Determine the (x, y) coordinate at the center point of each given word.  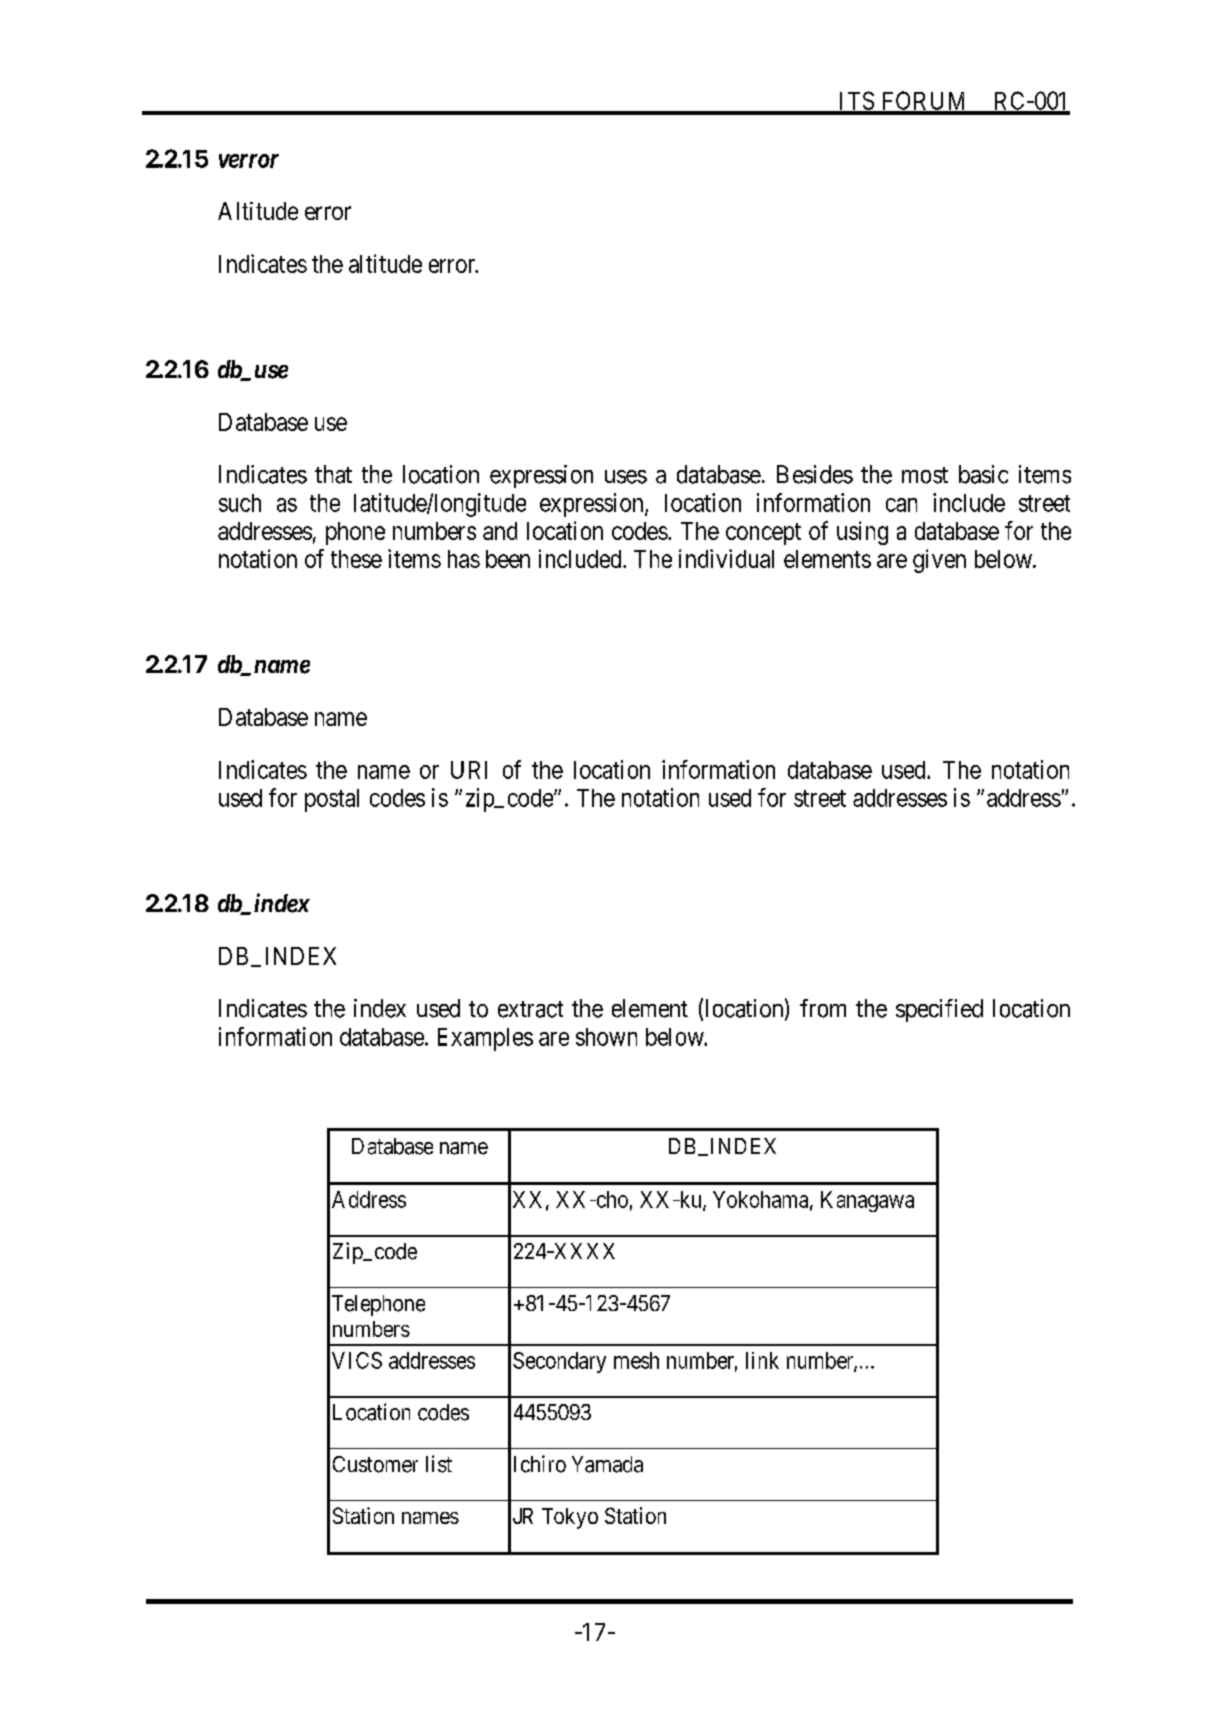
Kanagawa (867, 1201)
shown (606, 1037)
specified (939, 1010)
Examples (485, 1039)
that (333, 474)
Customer (375, 1464)
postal (332, 800)
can (901, 505)
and (500, 531)
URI (469, 770)
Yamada (607, 1464)
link (762, 1360)
